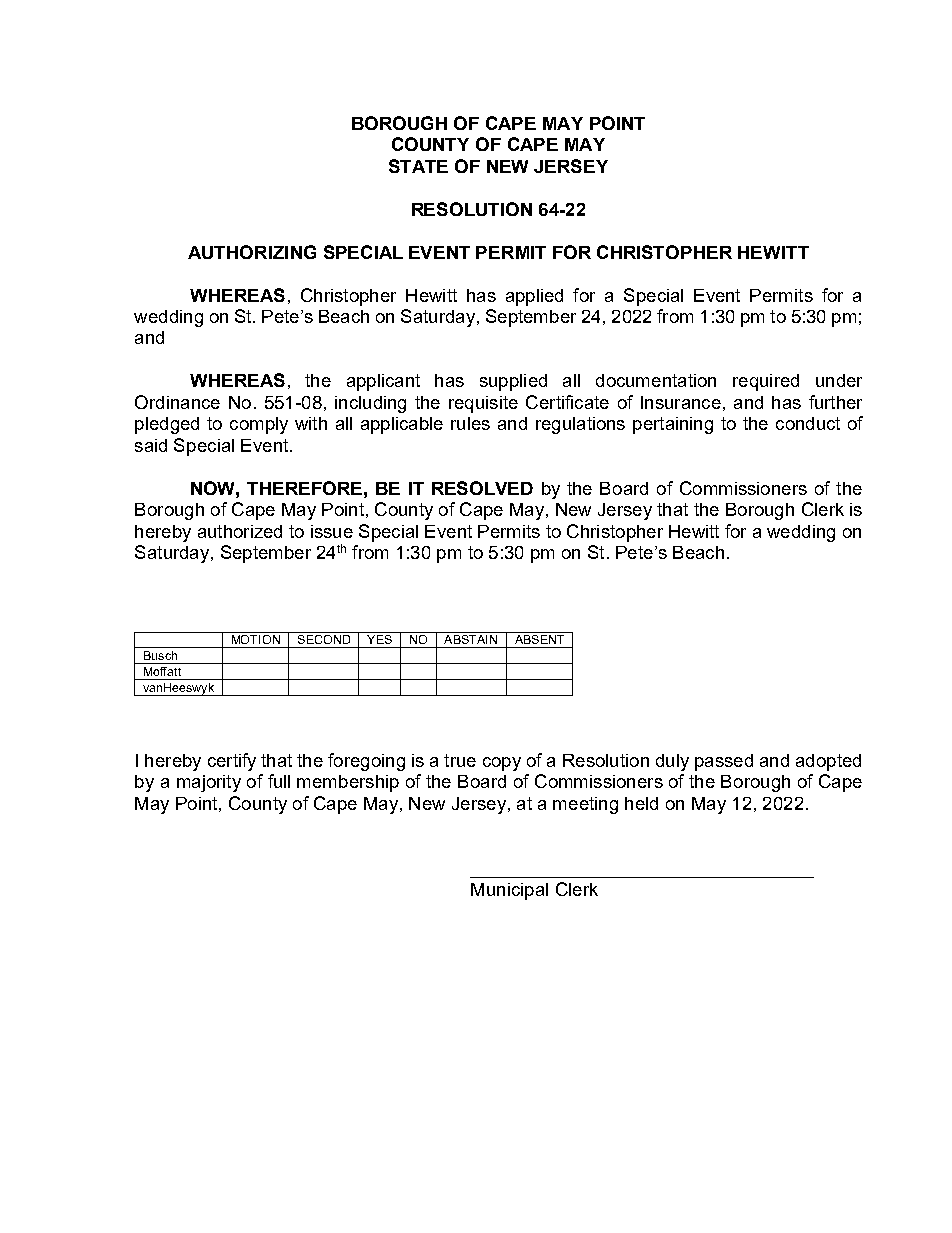 The width and height of the screenshot is (952, 1233). What do you see at coordinates (724, 762) in the screenshot?
I see `passed` at bounding box center [724, 762].
